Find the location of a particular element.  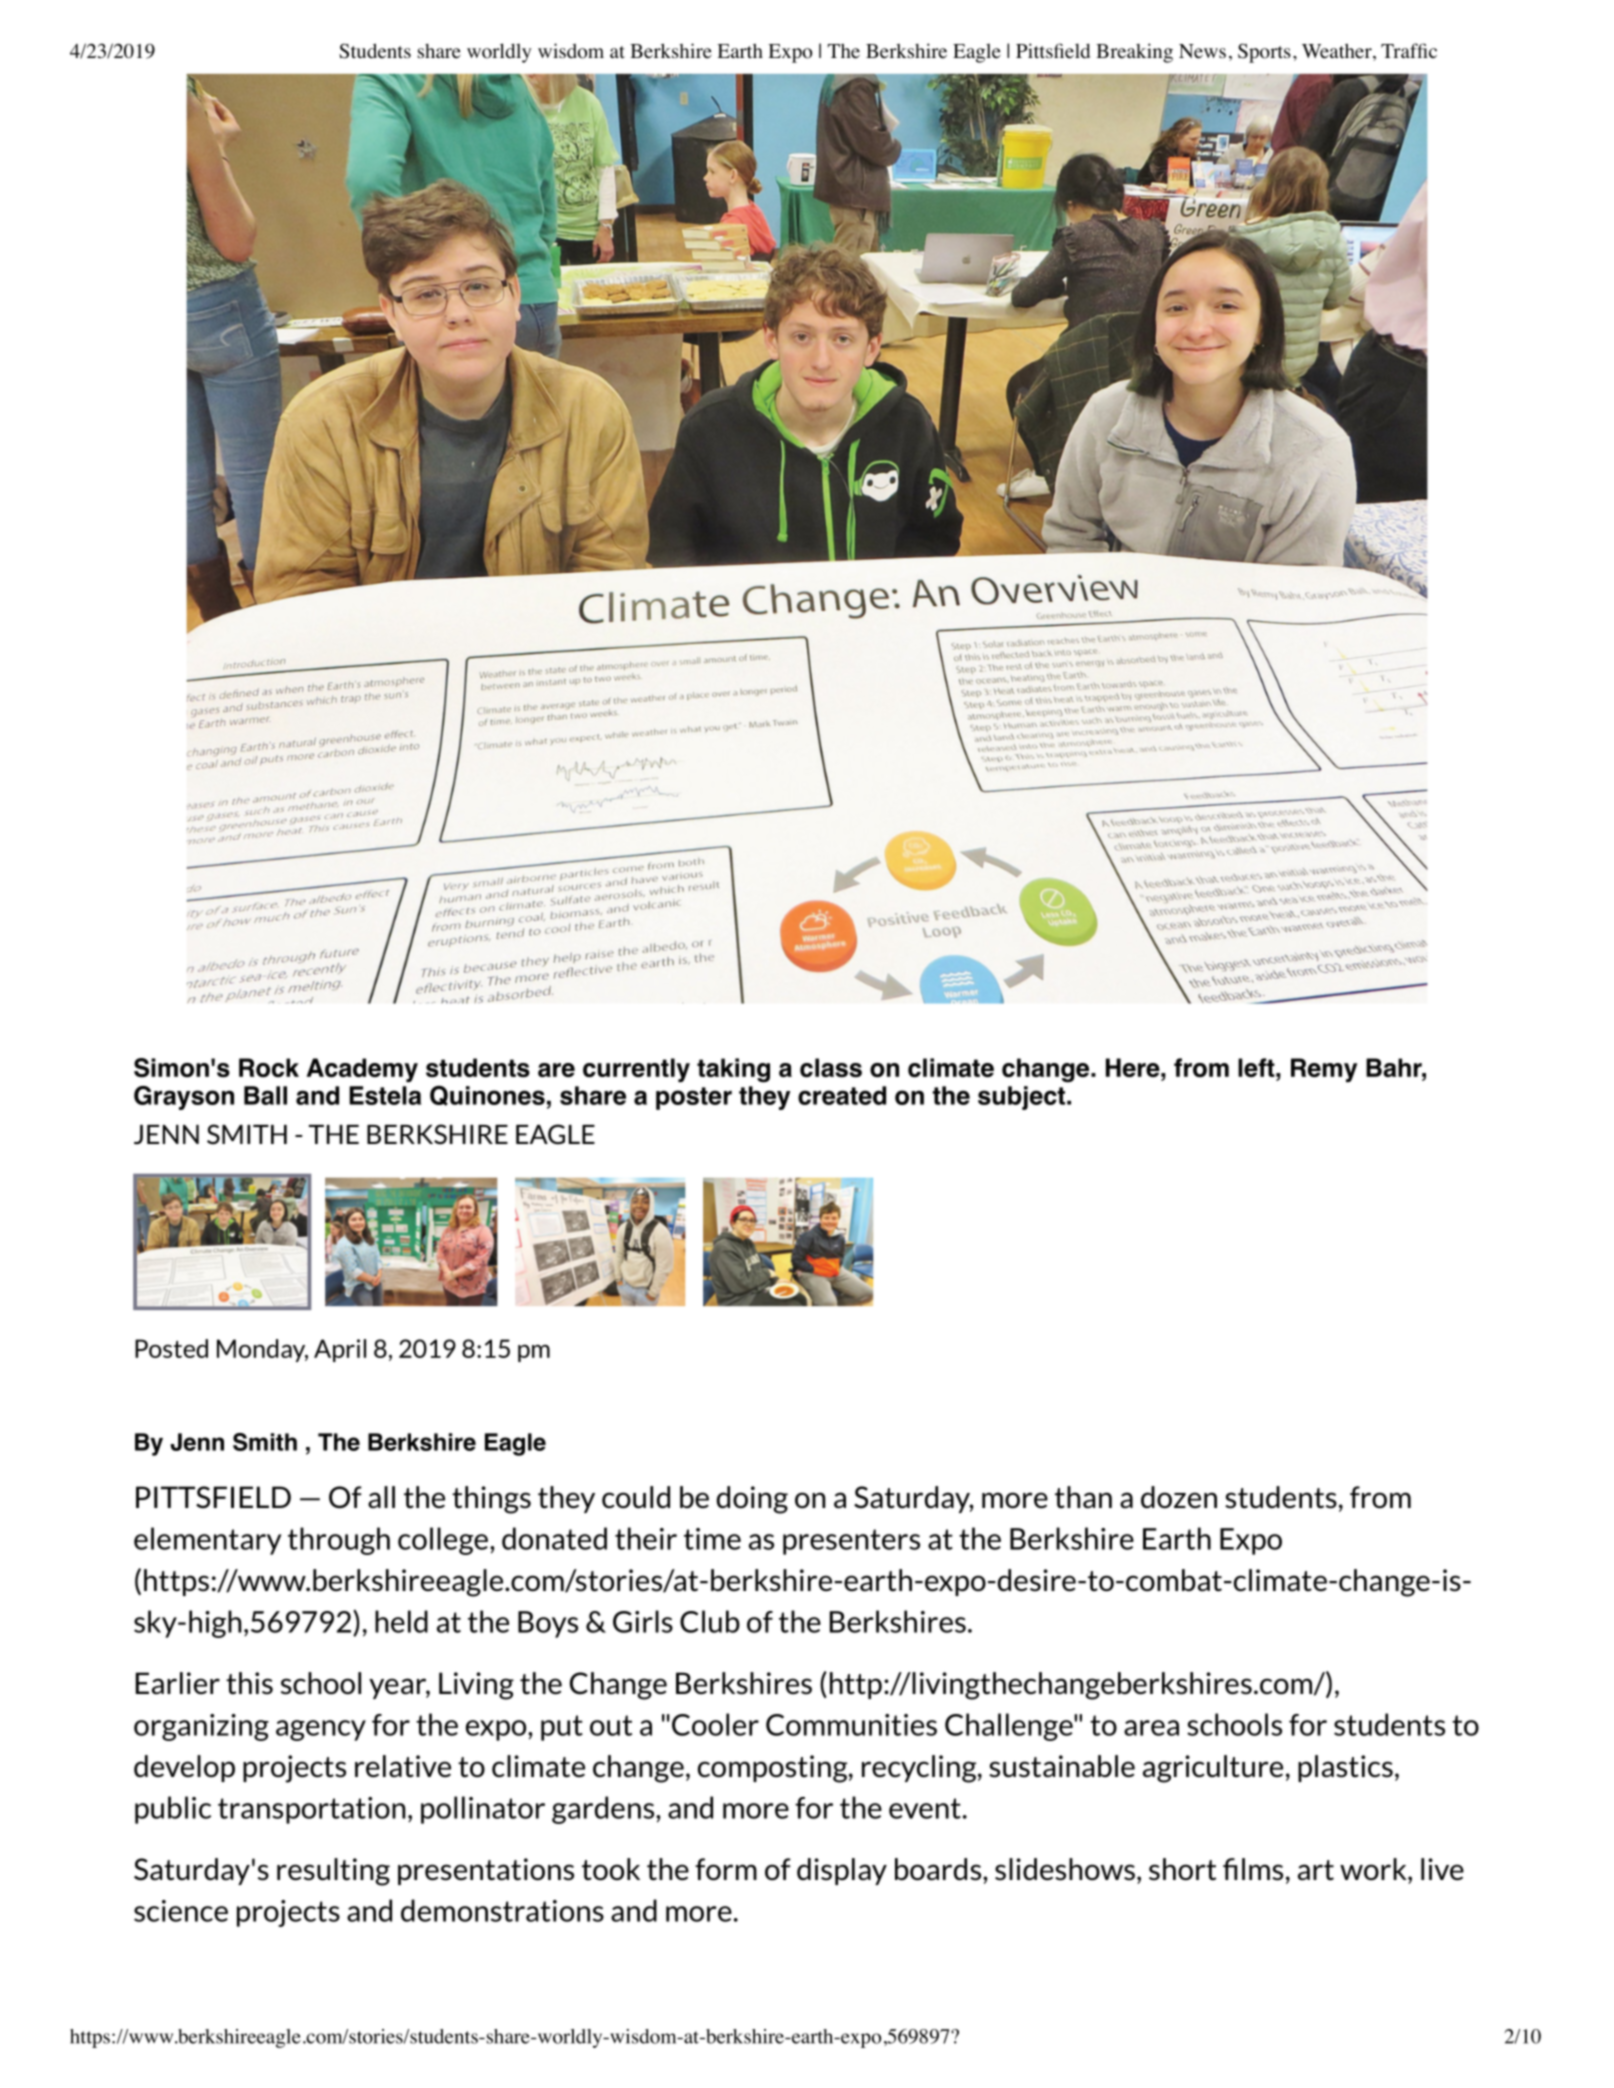

class is located at coordinates (831, 1068).
